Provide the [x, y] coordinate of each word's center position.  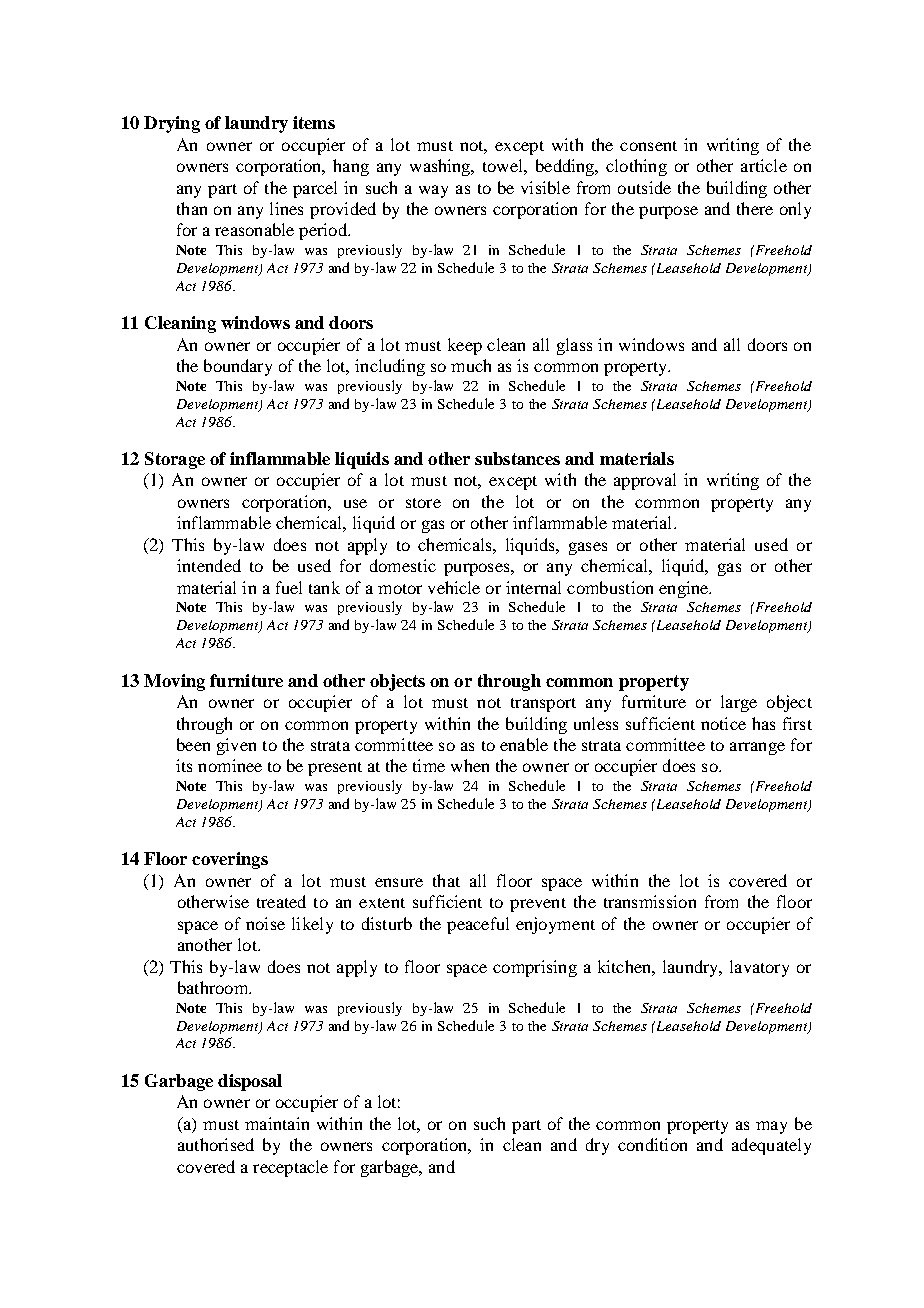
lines [286, 208]
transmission [650, 901]
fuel [289, 587]
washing [441, 167]
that [446, 880]
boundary [238, 367]
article [764, 165]
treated [281, 901]
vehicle [454, 587]
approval [645, 481]
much [471, 365]
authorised [216, 1144]
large [739, 703]
